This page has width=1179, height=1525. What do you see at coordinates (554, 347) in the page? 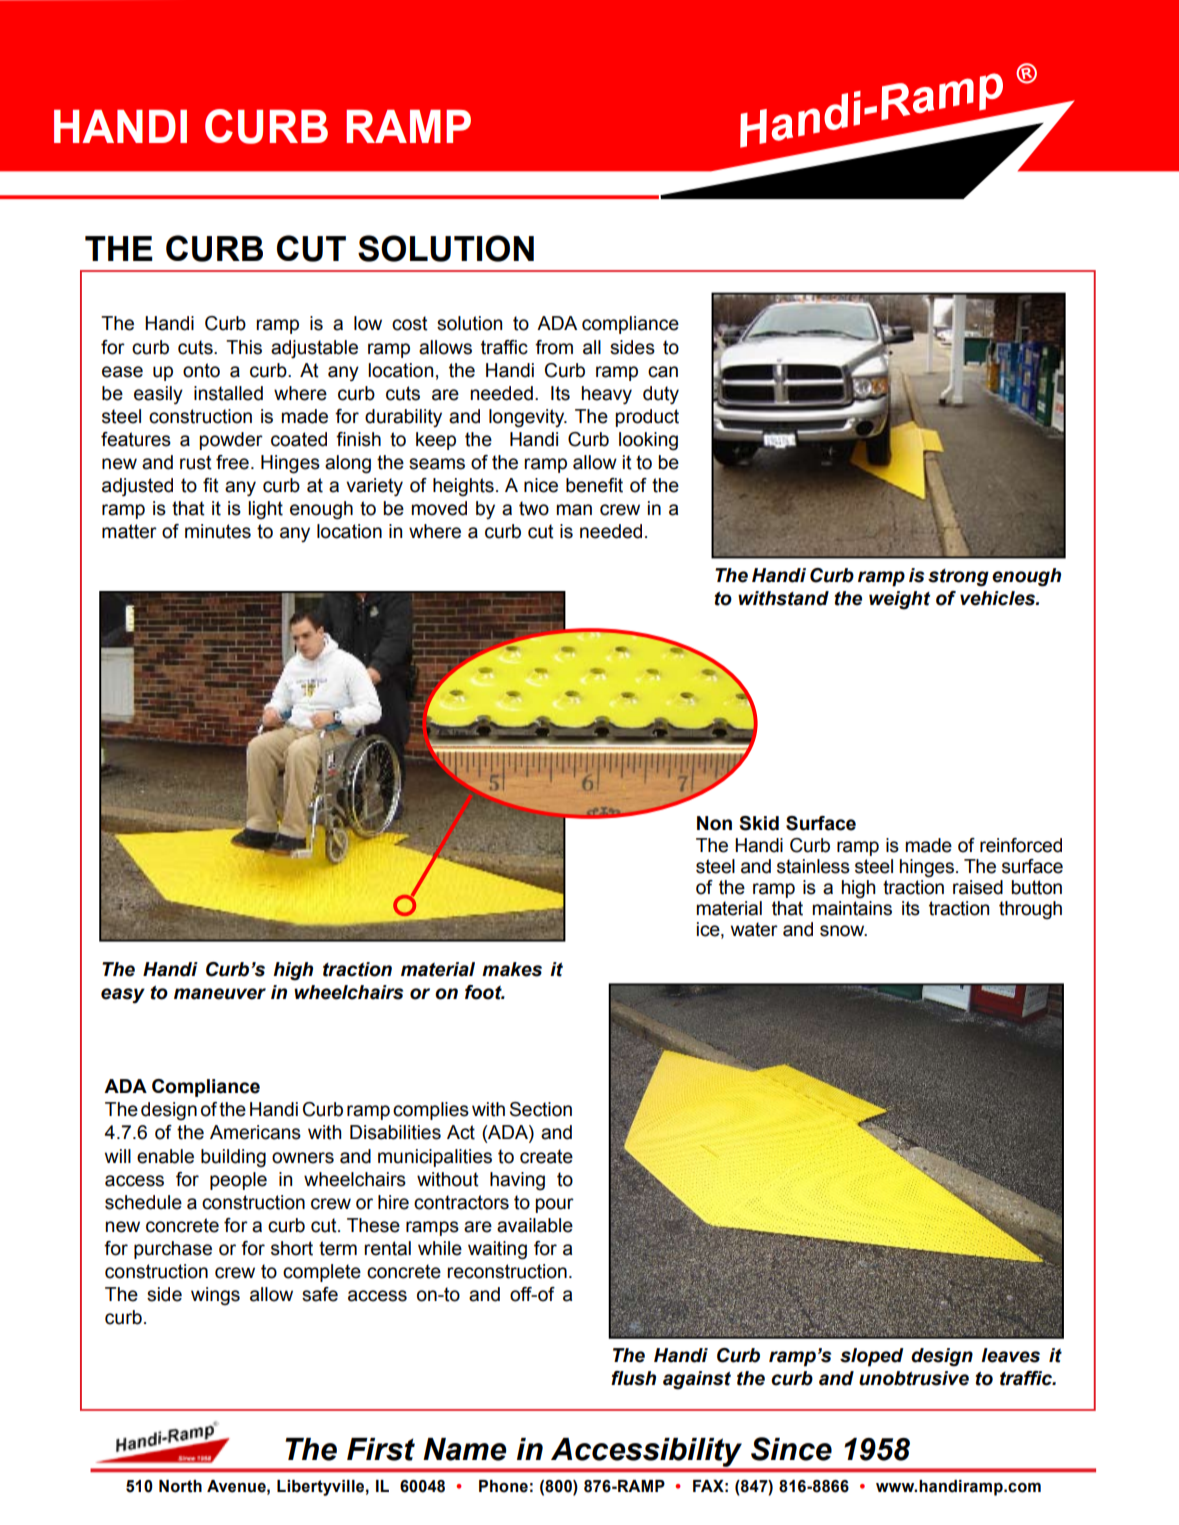
I see `from` at bounding box center [554, 347].
